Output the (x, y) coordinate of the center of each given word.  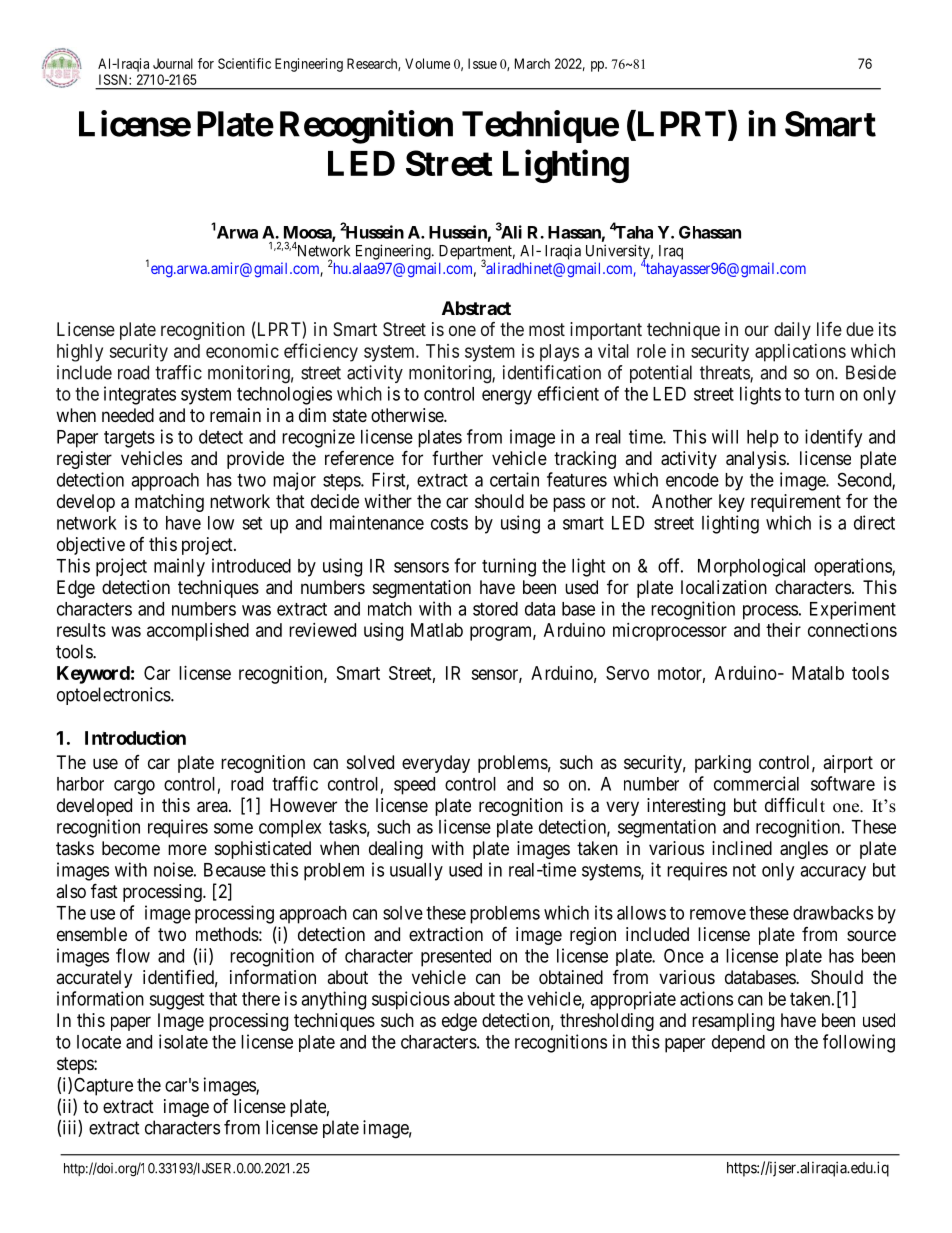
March (532, 63)
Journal (173, 63)
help (763, 439)
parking (723, 764)
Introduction (135, 737)
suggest (176, 1001)
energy (507, 397)
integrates (140, 395)
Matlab (437, 630)
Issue (482, 63)
